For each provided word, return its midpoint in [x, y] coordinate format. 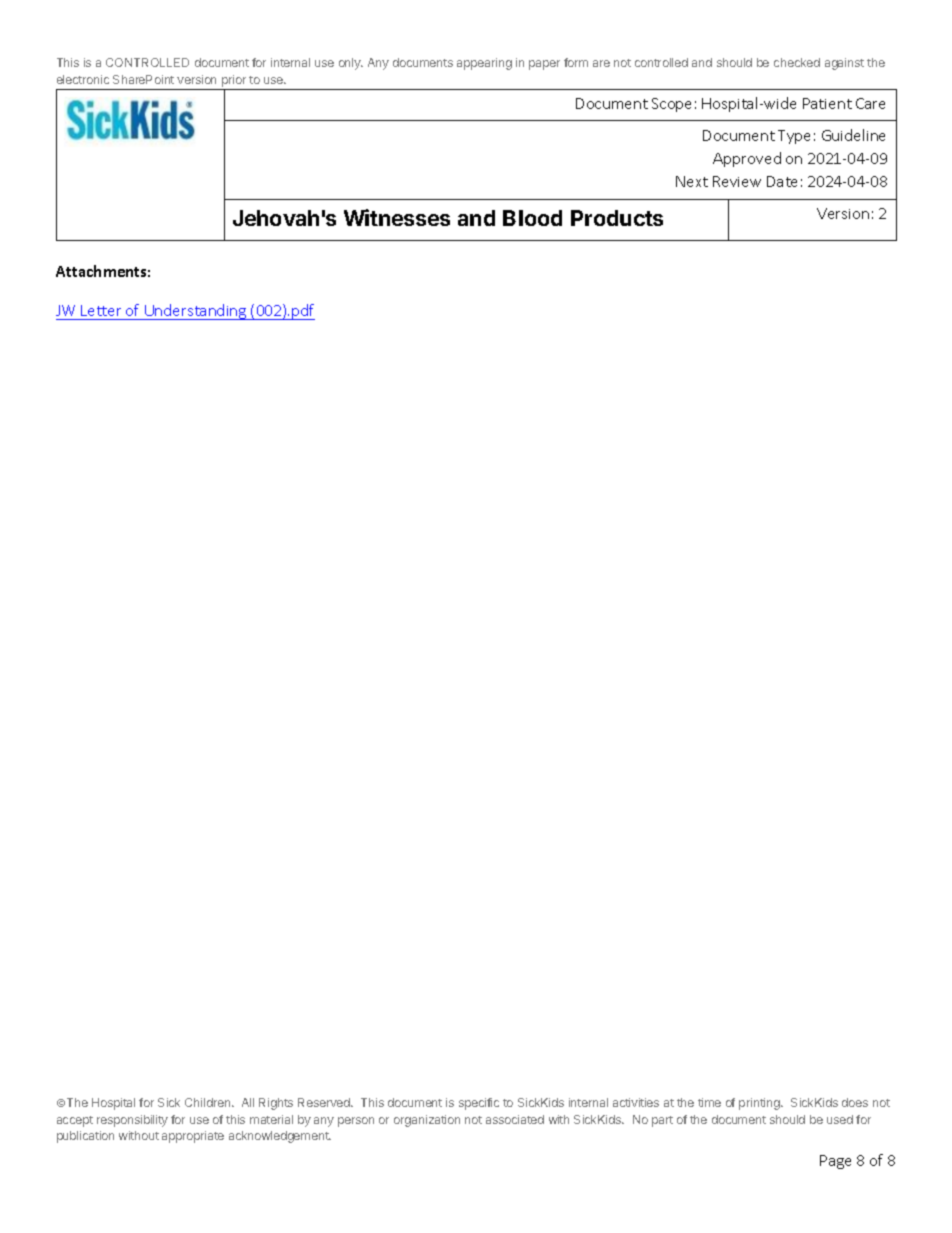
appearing [484, 64]
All [248, 1102]
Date [782, 181]
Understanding [196, 312]
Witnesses [397, 217]
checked [797, 62]
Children [209, 1102]
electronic [83, 79]
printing [760, 1104]
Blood [532, 218]
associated [515, 1119]
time [709, 1102]
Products [617, 218]
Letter [101, 310]
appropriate [193, 1137]
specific [479, 1104]
